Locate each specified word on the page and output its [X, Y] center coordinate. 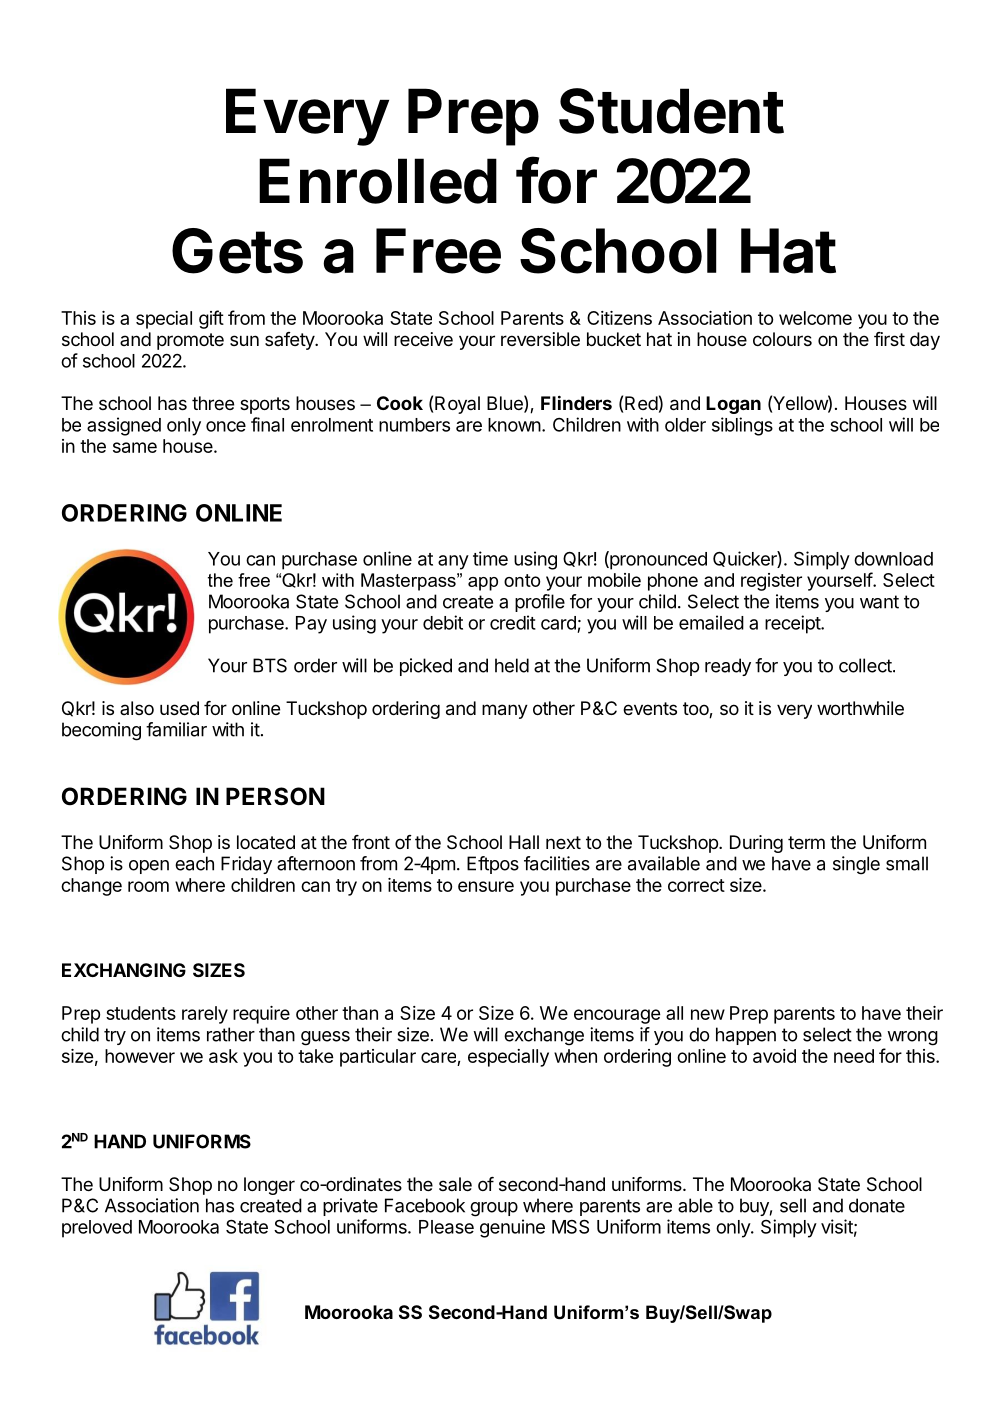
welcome [815, 318]
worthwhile [860, 708]
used [179, 708]
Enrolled [378, 181]
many [505, 711]
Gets [237, 251]
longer [269, 1186]
